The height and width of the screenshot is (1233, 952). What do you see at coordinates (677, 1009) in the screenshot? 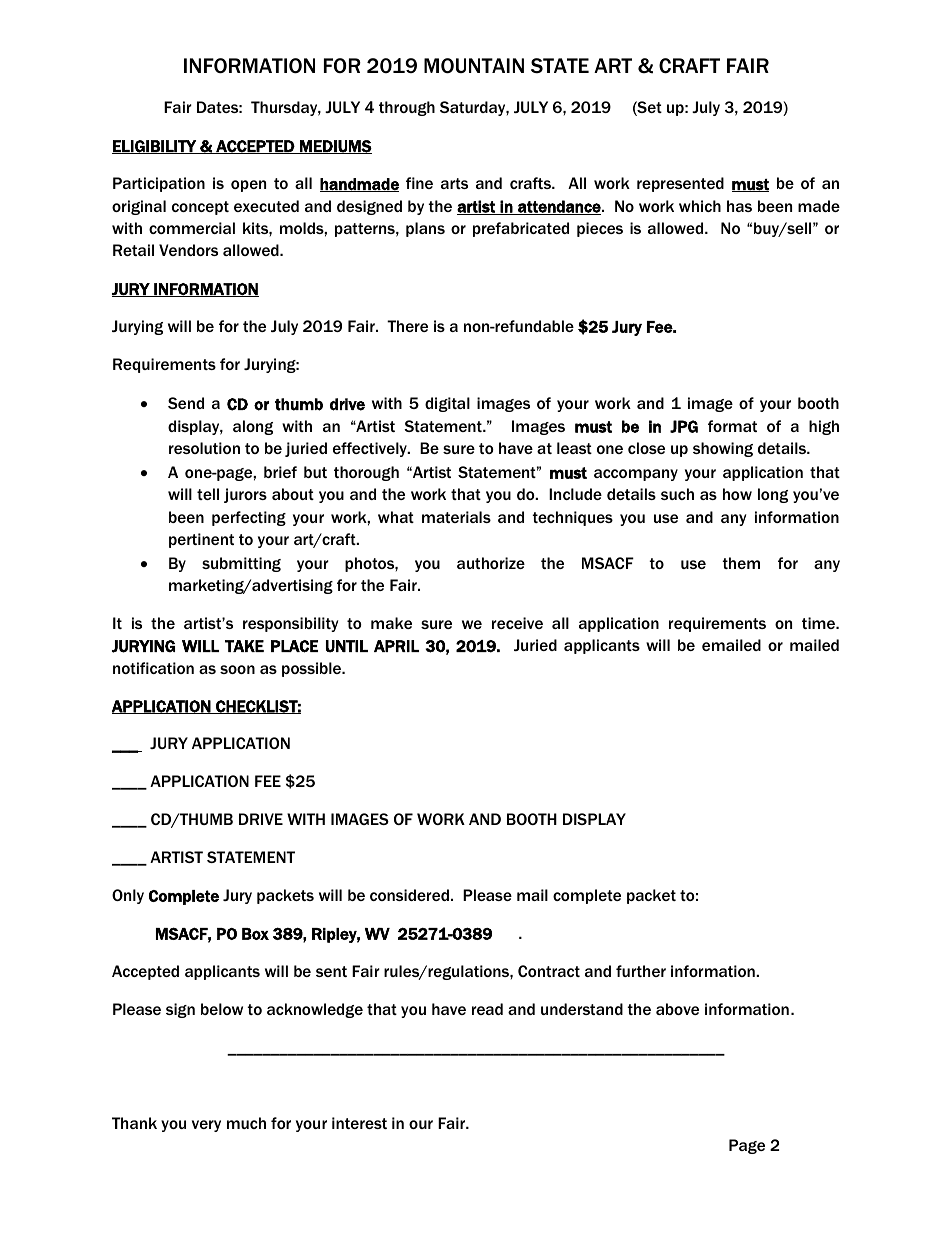
I see `above` at bounding box center [677, 1009].
